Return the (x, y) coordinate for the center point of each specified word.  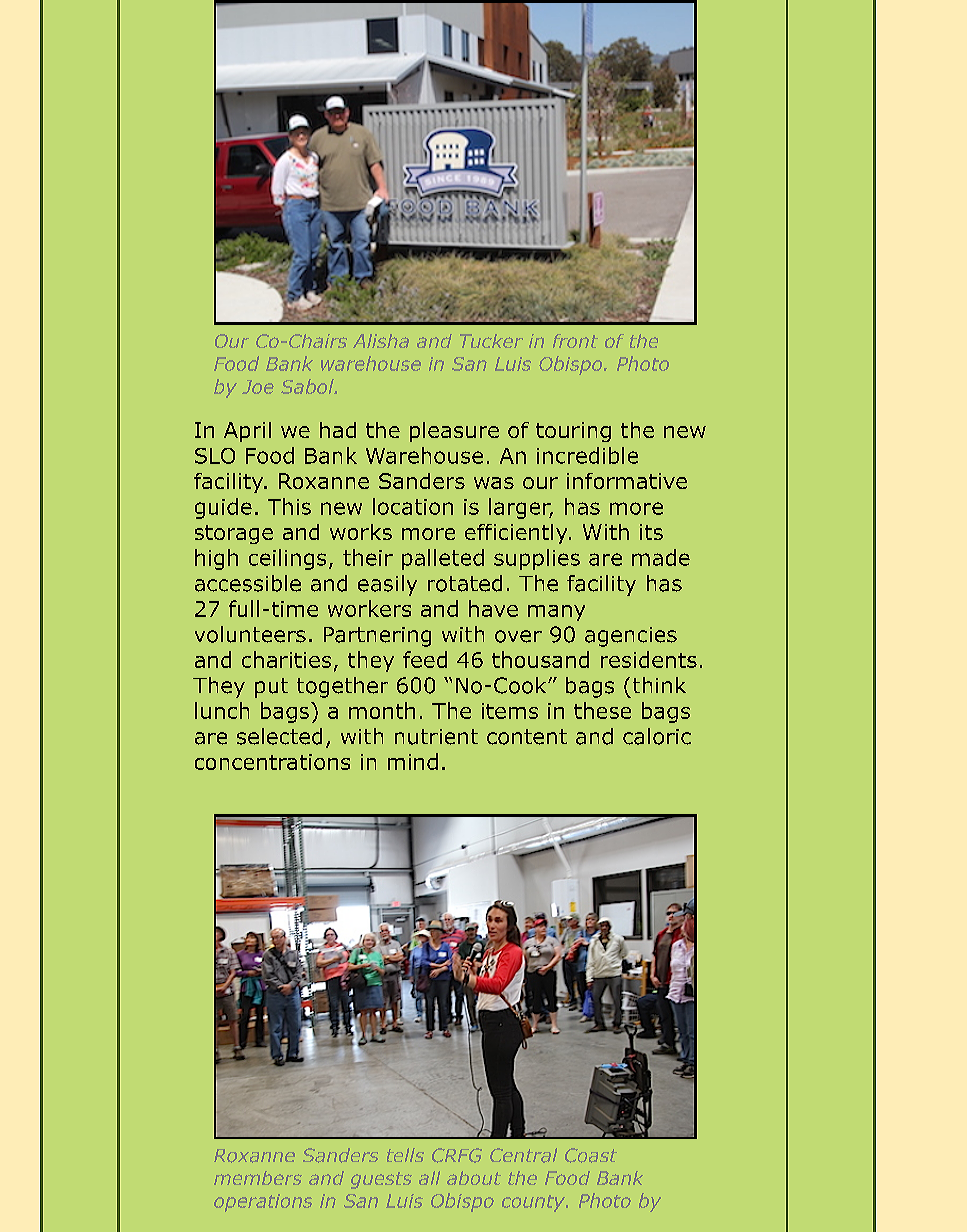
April (247, 432)
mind (413, 761)
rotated (465, 583)
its (651, 532)
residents (649, 659)
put (271, 688)
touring (573, 432)
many (556, 613)
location (413, 506)
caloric (657, 736)
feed (425, 659)
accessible (248, 583)
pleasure (454, 432)
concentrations (272, 762)
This (289, 506)
